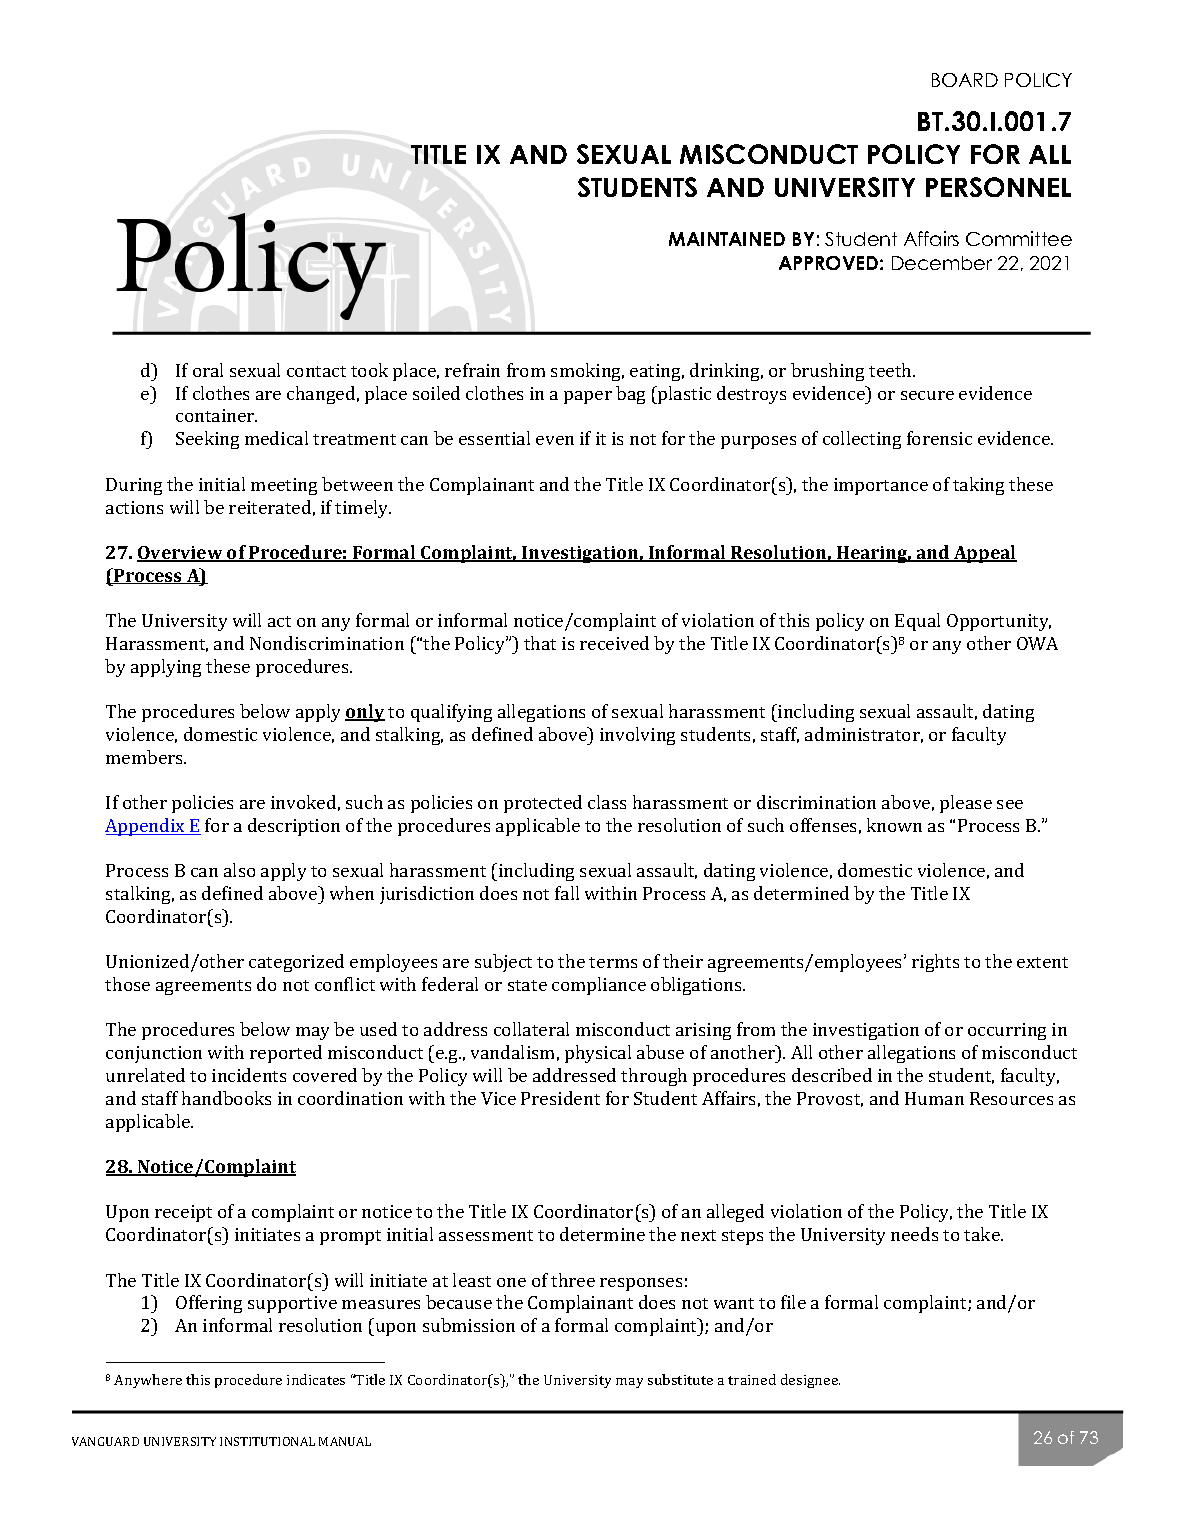 Image resolution: width=1187 pixels, height=1536 pixels. What do you see at coordinates (965, 80) in the screenshot?
I see `BOARD` at bounding box center [965, 80].
